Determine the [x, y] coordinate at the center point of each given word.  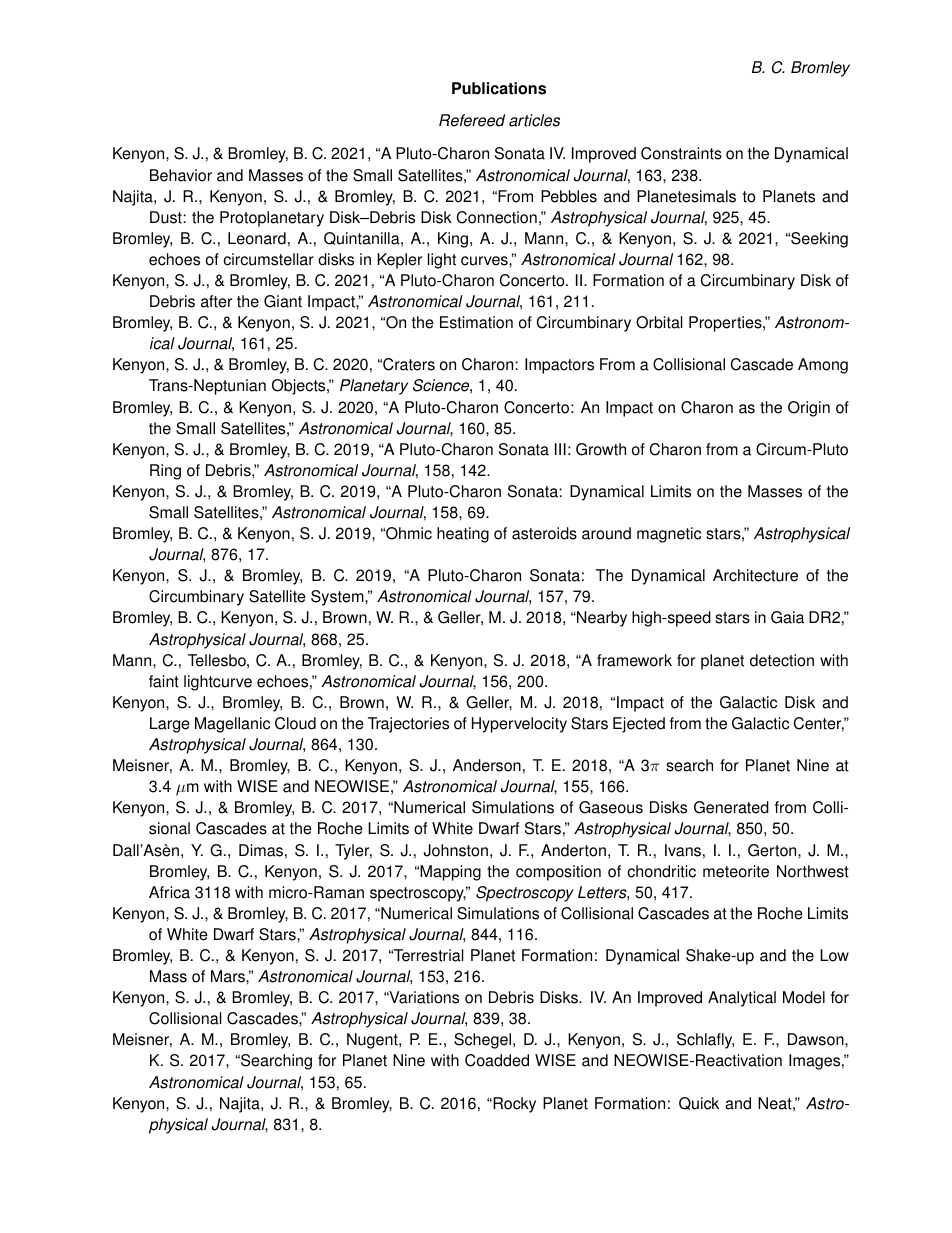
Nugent [373, 1041]
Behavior [181, 175]
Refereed [472, 120]
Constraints [681, 153]
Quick [699, 1103]
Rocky [513, 1105]
